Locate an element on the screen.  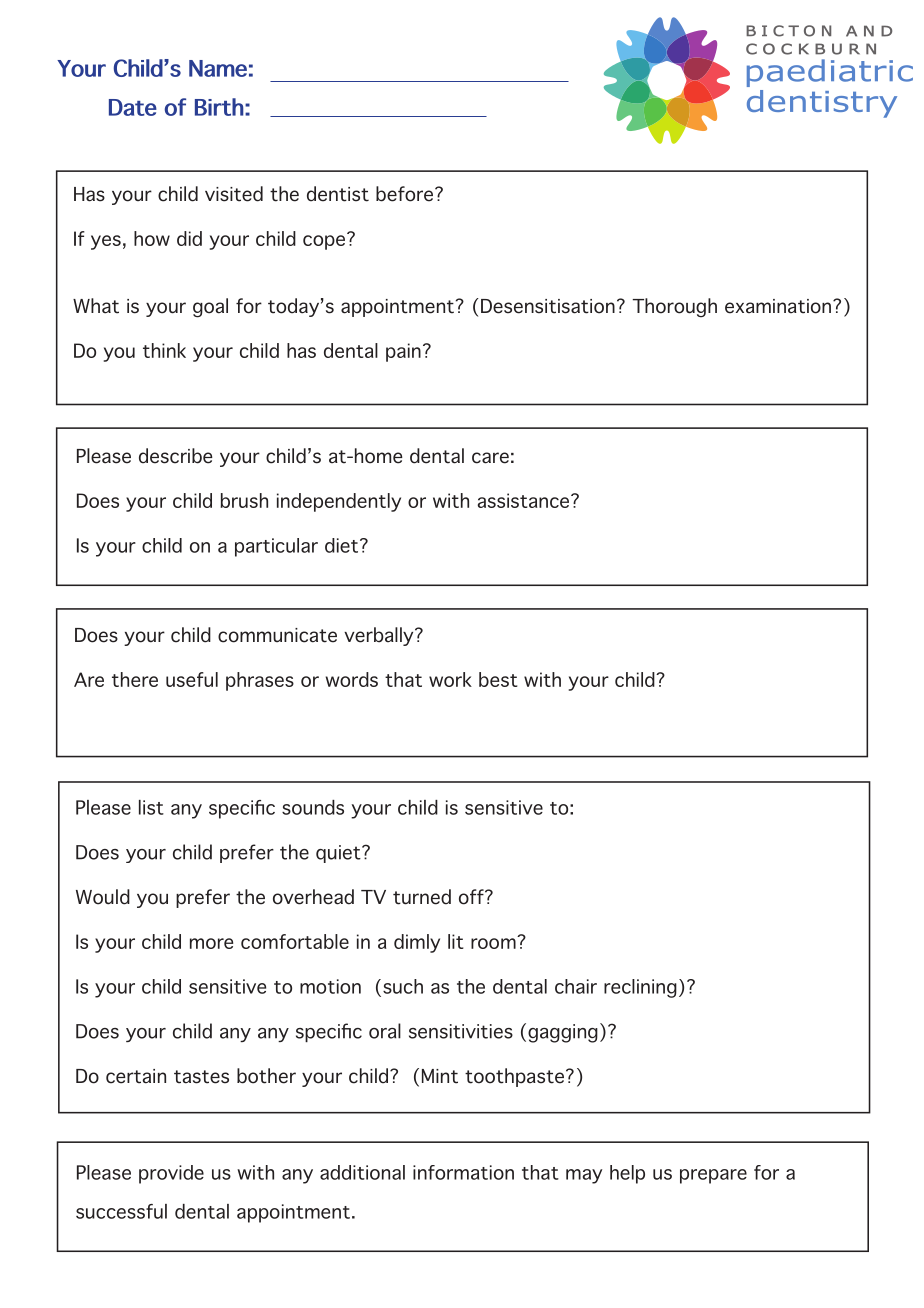
prepare is located at coordinates (713, 1176).
